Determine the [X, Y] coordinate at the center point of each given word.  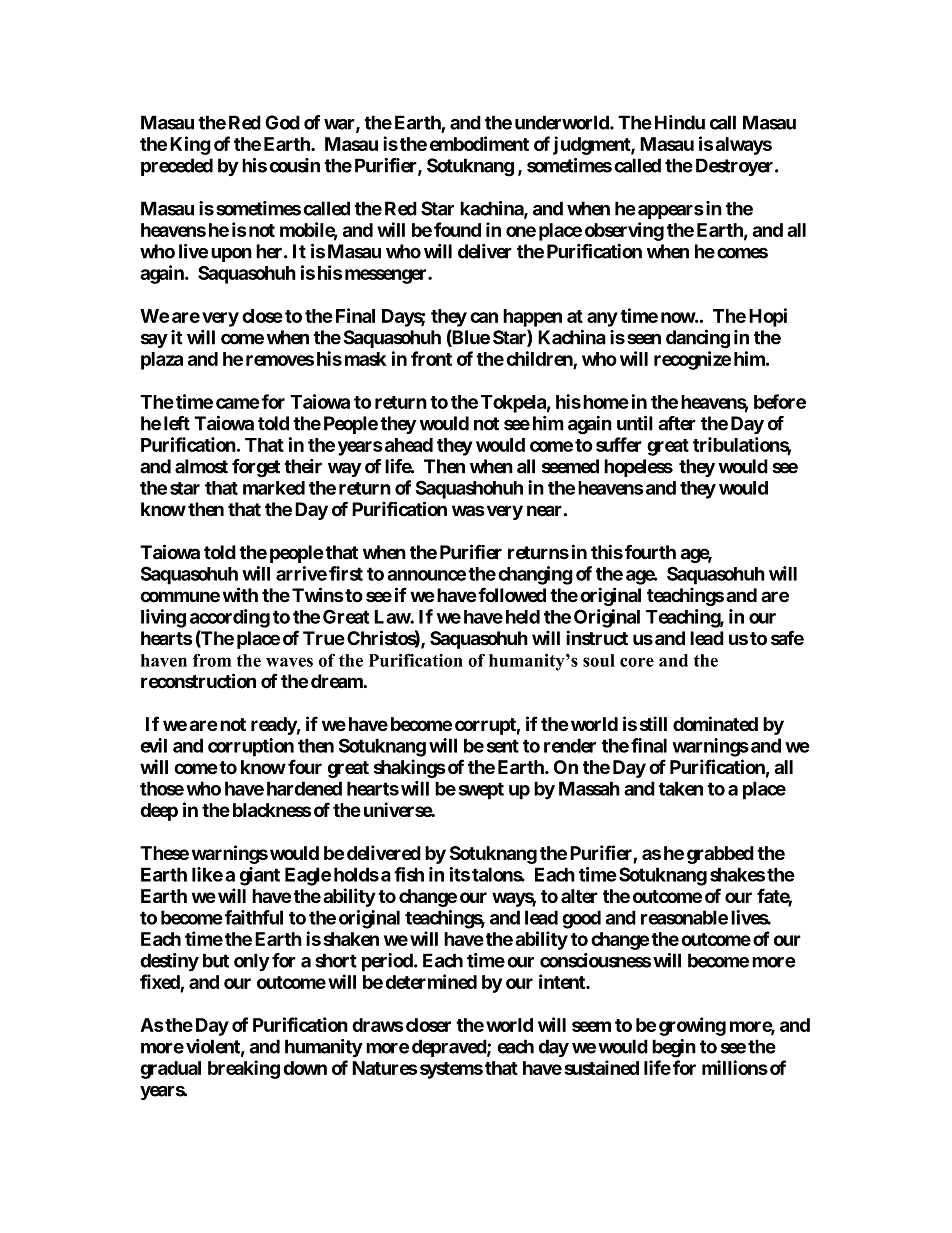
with [240, 594]
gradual [170, 1070]
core [637, 662]
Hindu [680, 122]
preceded [177, 167]
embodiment [479, 143]
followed [511, 595]
